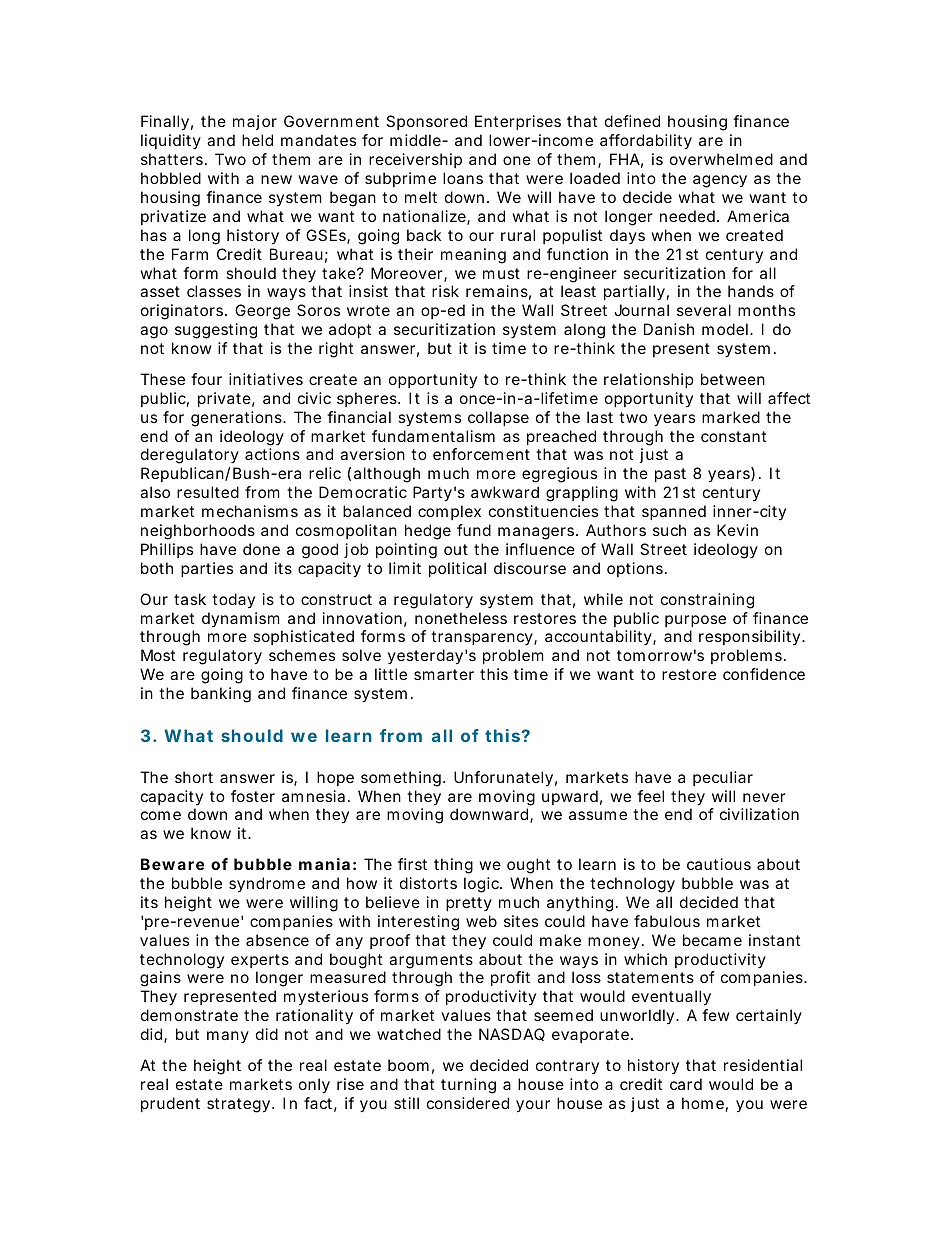 This screenshot has width=952, height=1233. I want to click on overwhelmed, so click(721, 159).
